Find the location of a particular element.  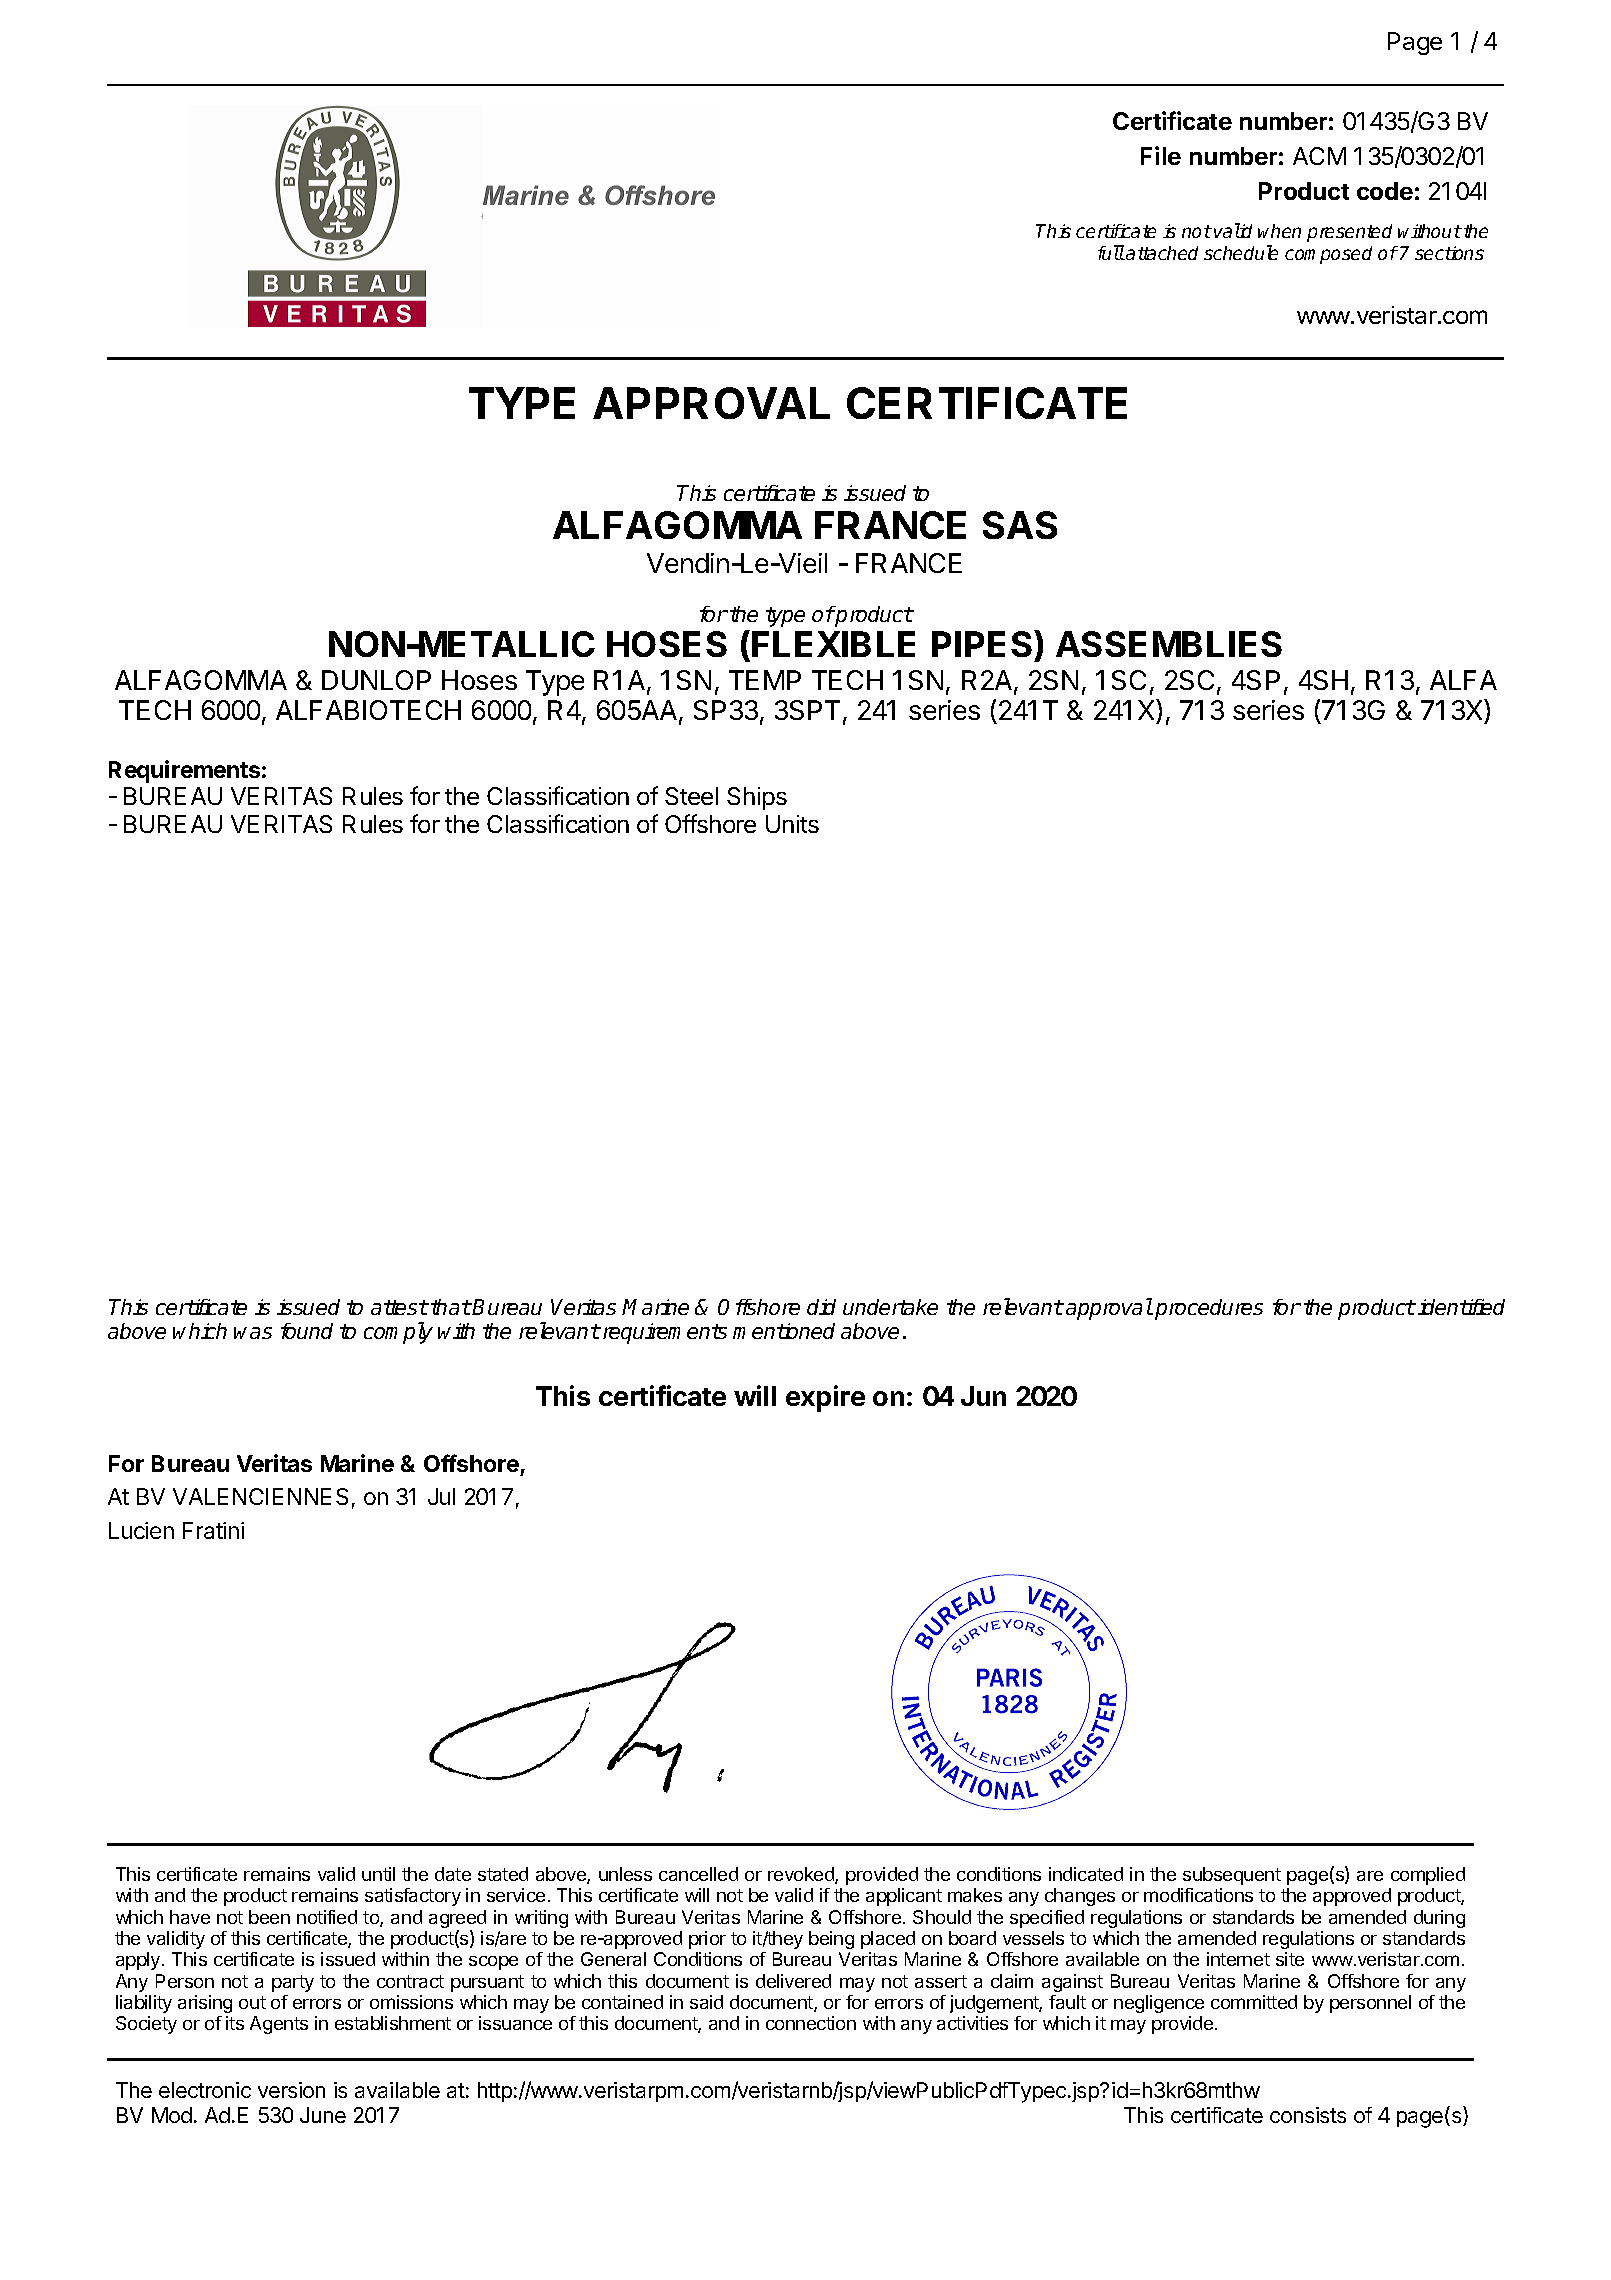

procedures is located at coordinates (1209, 1309).
